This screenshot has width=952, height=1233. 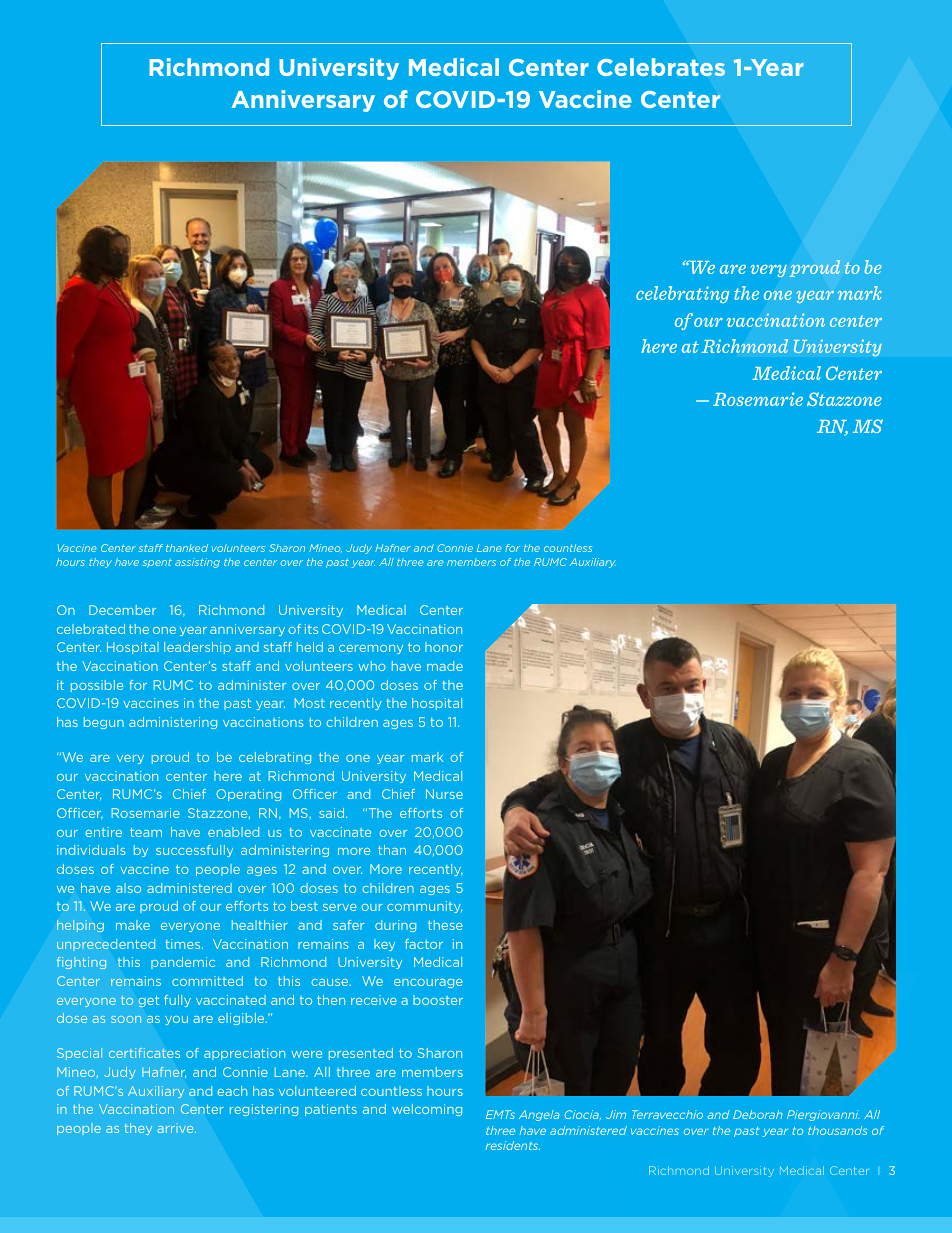 I want to click on Nurse, so click(x=444, y=794).
